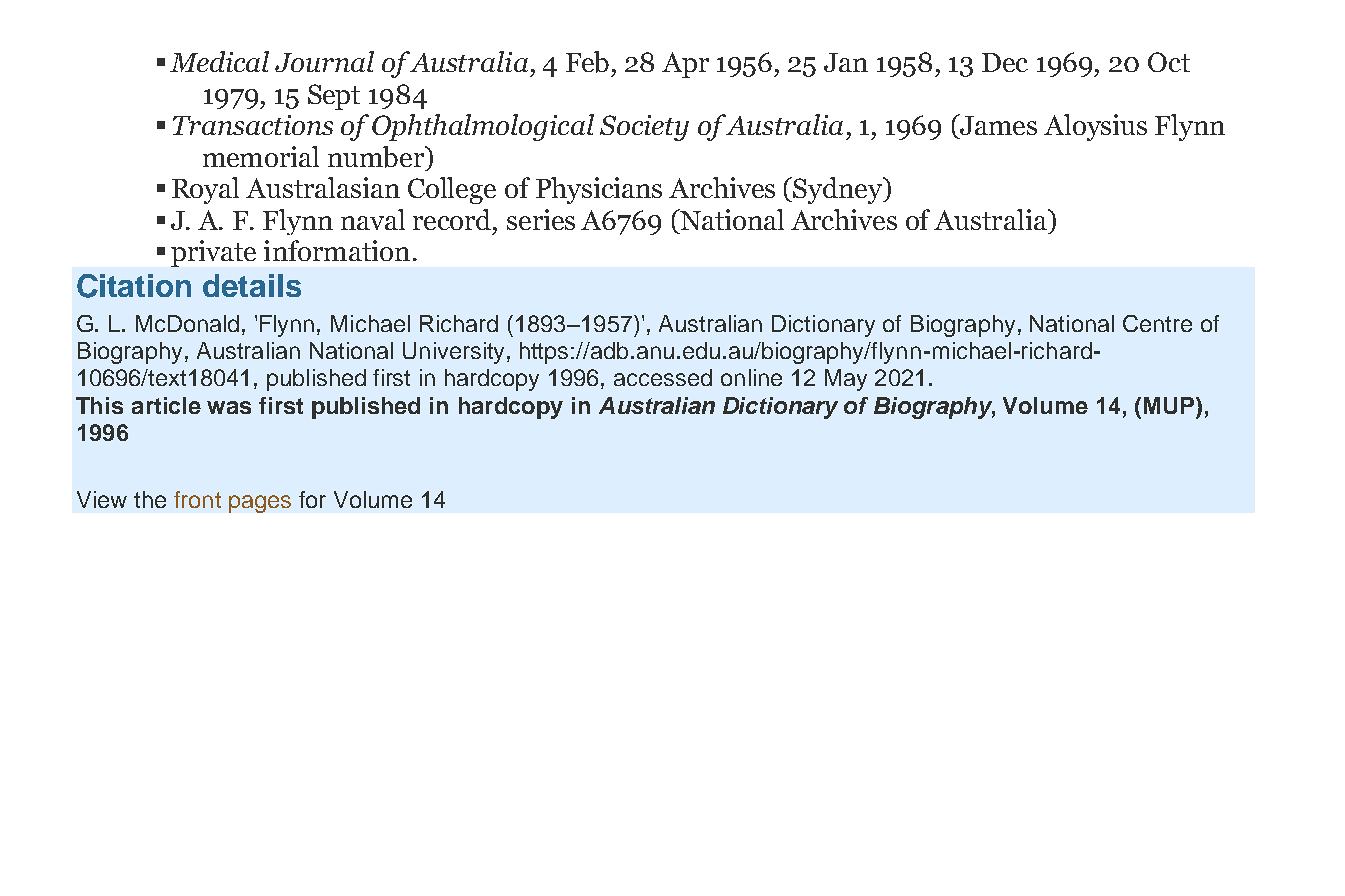 Image resolution: width=1345 pixels, height=896 pixels. What do you see at coordinates (324, 61) in the screenshot?
I see `Journal` at bounding box center [324, 61].
